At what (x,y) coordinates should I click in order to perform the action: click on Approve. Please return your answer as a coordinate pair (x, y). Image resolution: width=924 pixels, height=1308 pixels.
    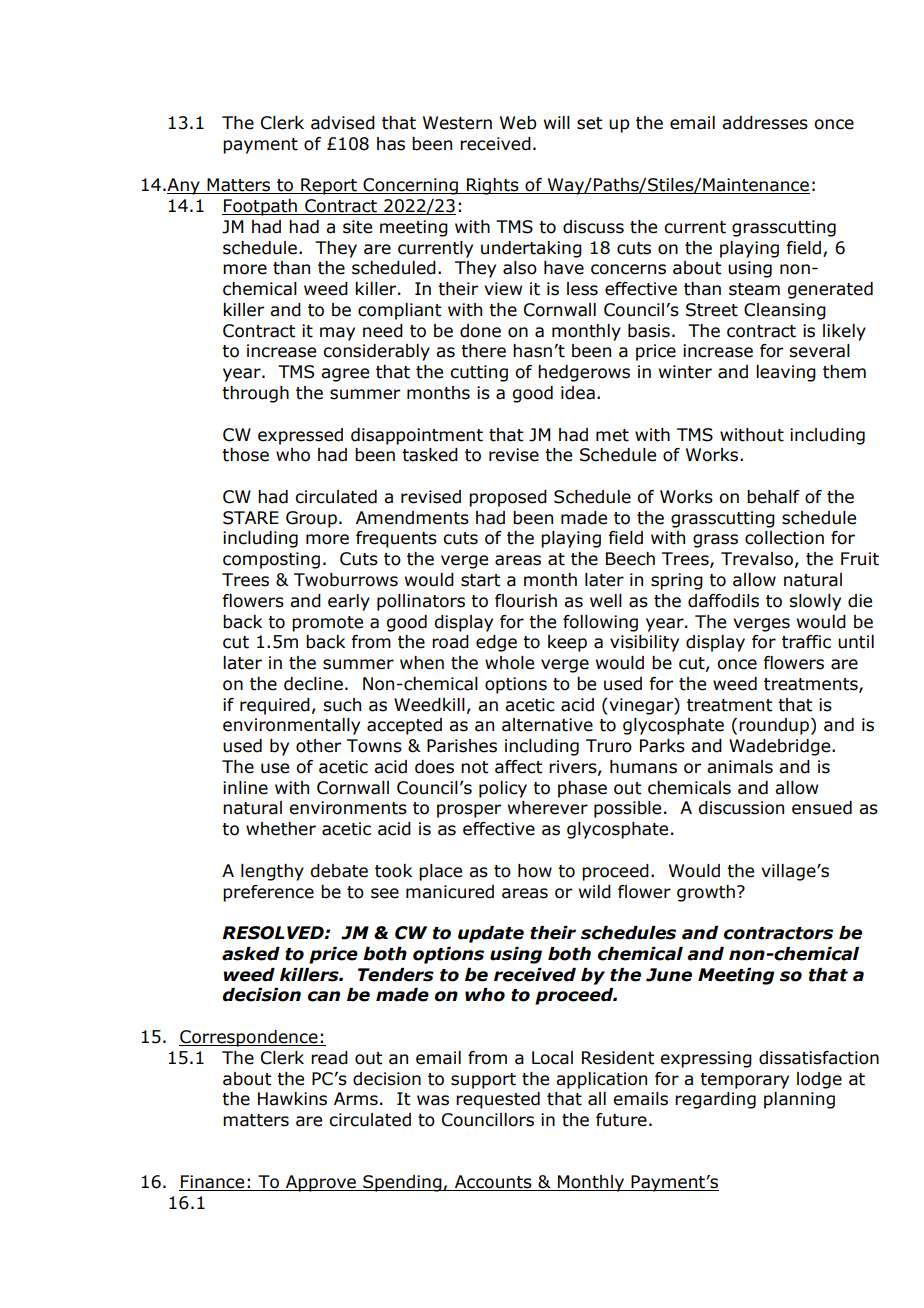
    Looking at the image, I should click on (321, 1183).
